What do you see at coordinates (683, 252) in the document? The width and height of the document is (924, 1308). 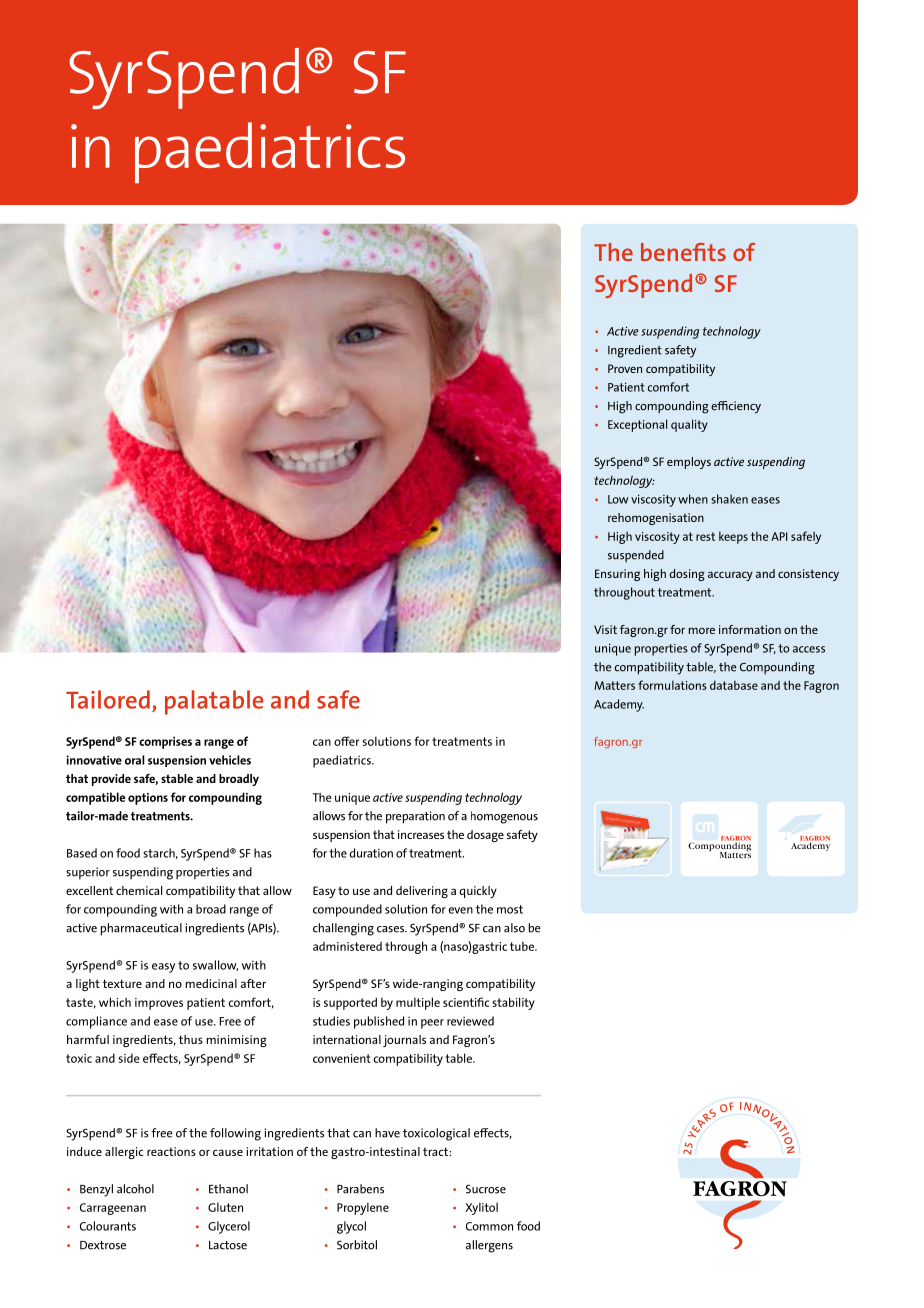 I see `benefits` at bounding box center [683, 252].
